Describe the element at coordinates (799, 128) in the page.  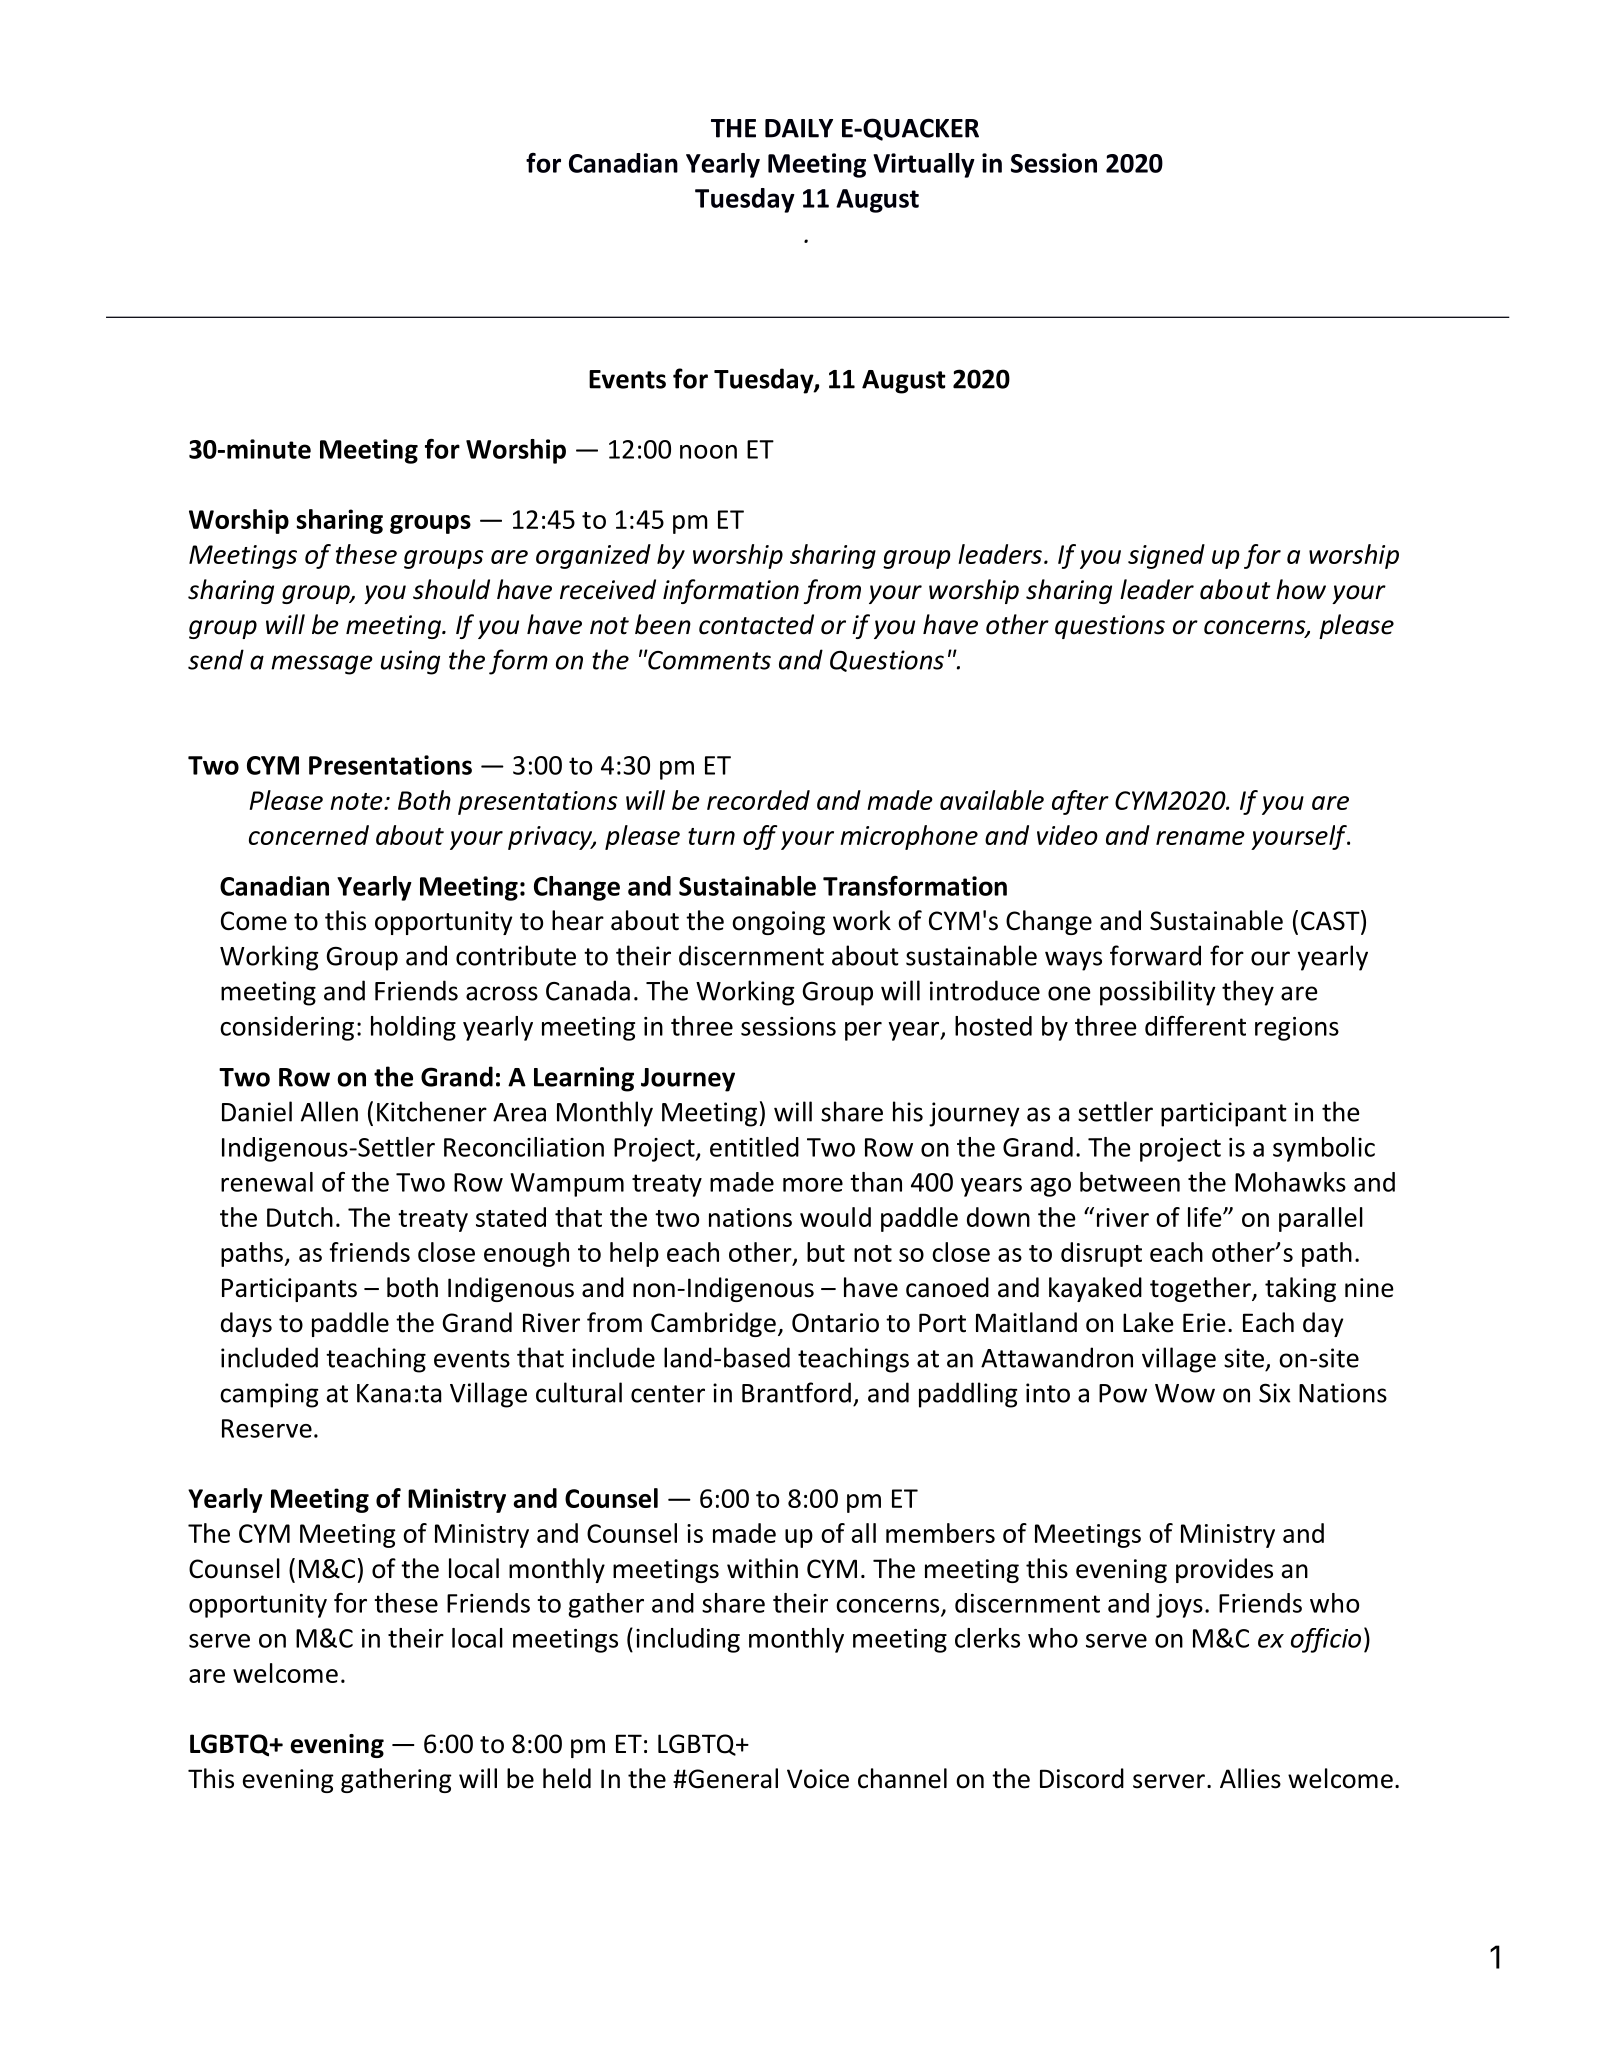
I see `DAILY` at that location.
